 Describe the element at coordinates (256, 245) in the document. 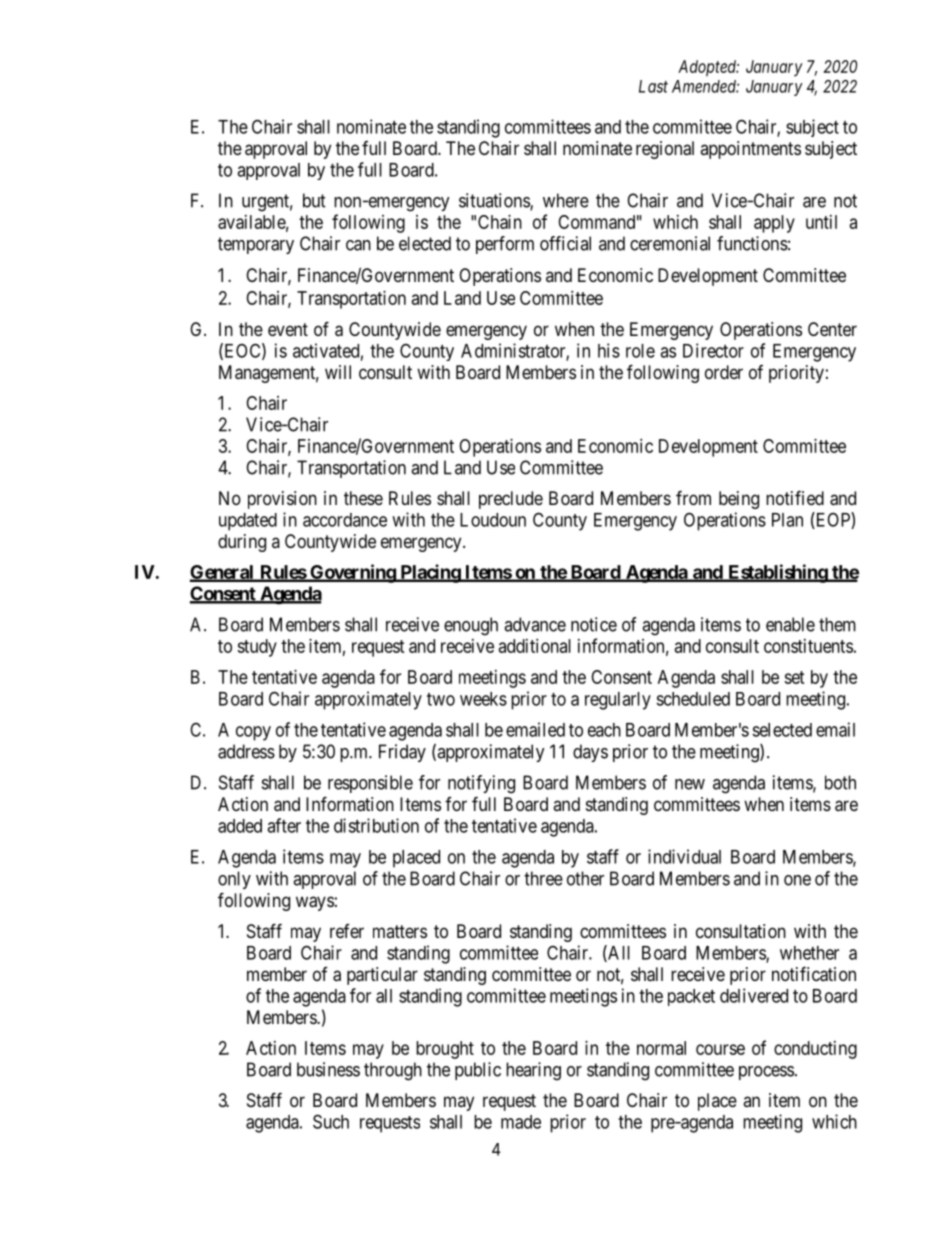

I see `temporary` at that location.
